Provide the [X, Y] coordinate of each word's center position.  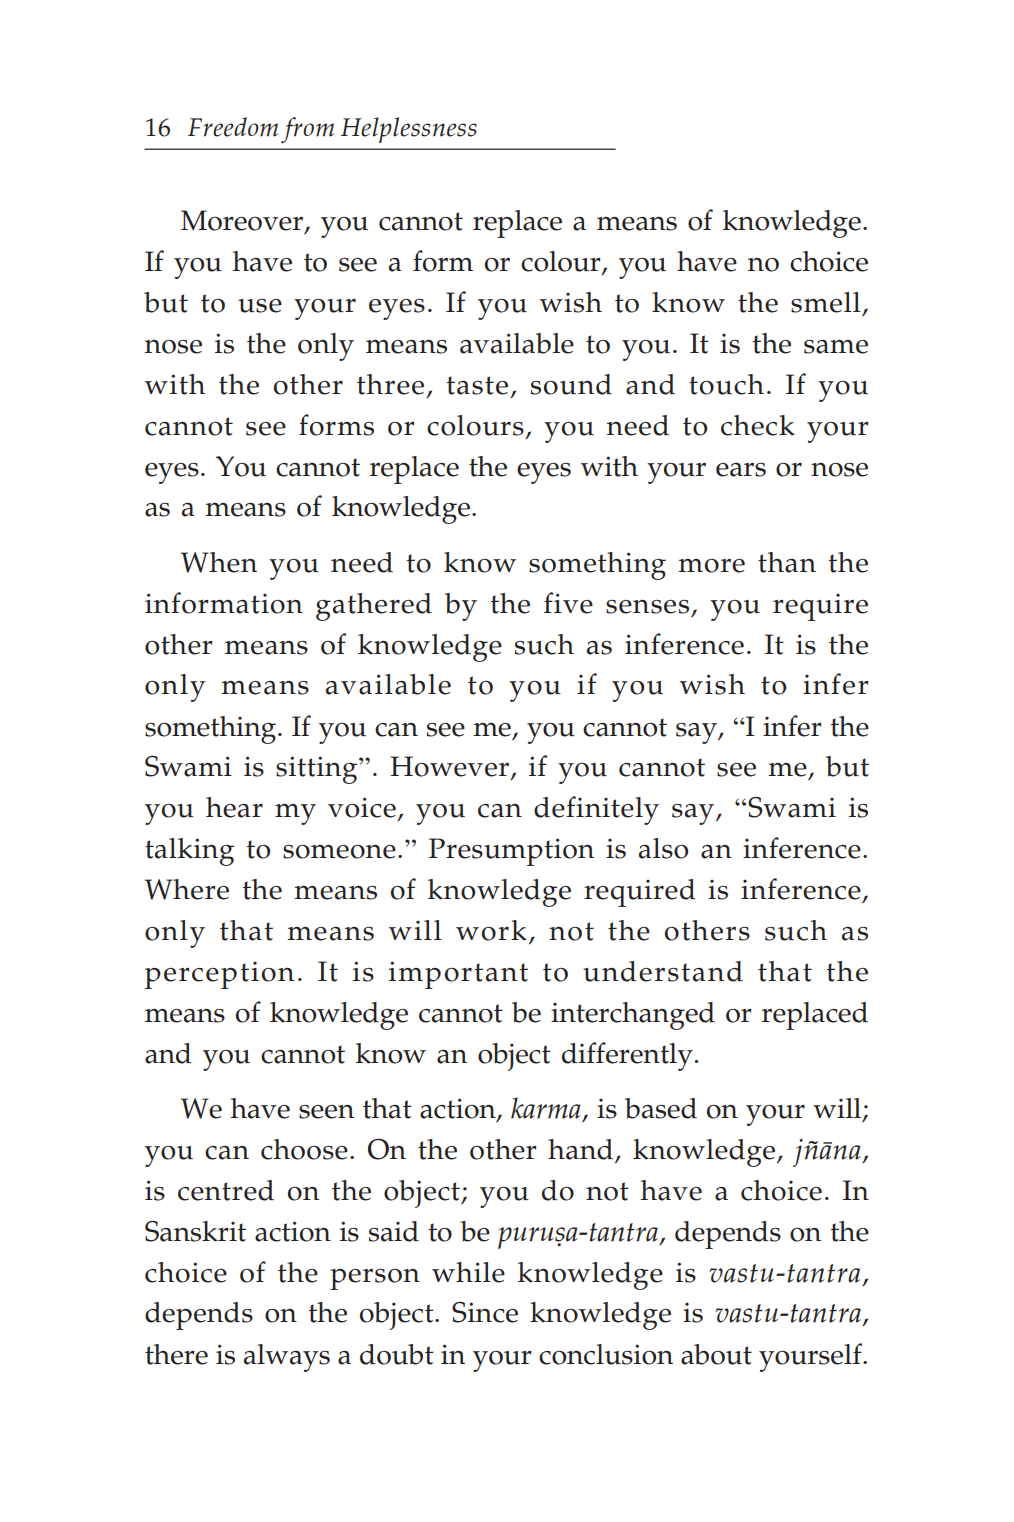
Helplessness [409, 130]
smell [826, 302]
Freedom [233, 127]
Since [485, 1312]
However [449, 766]
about [716, 1354]
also [663, 848]
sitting [318, 770]
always [287, 1358]
